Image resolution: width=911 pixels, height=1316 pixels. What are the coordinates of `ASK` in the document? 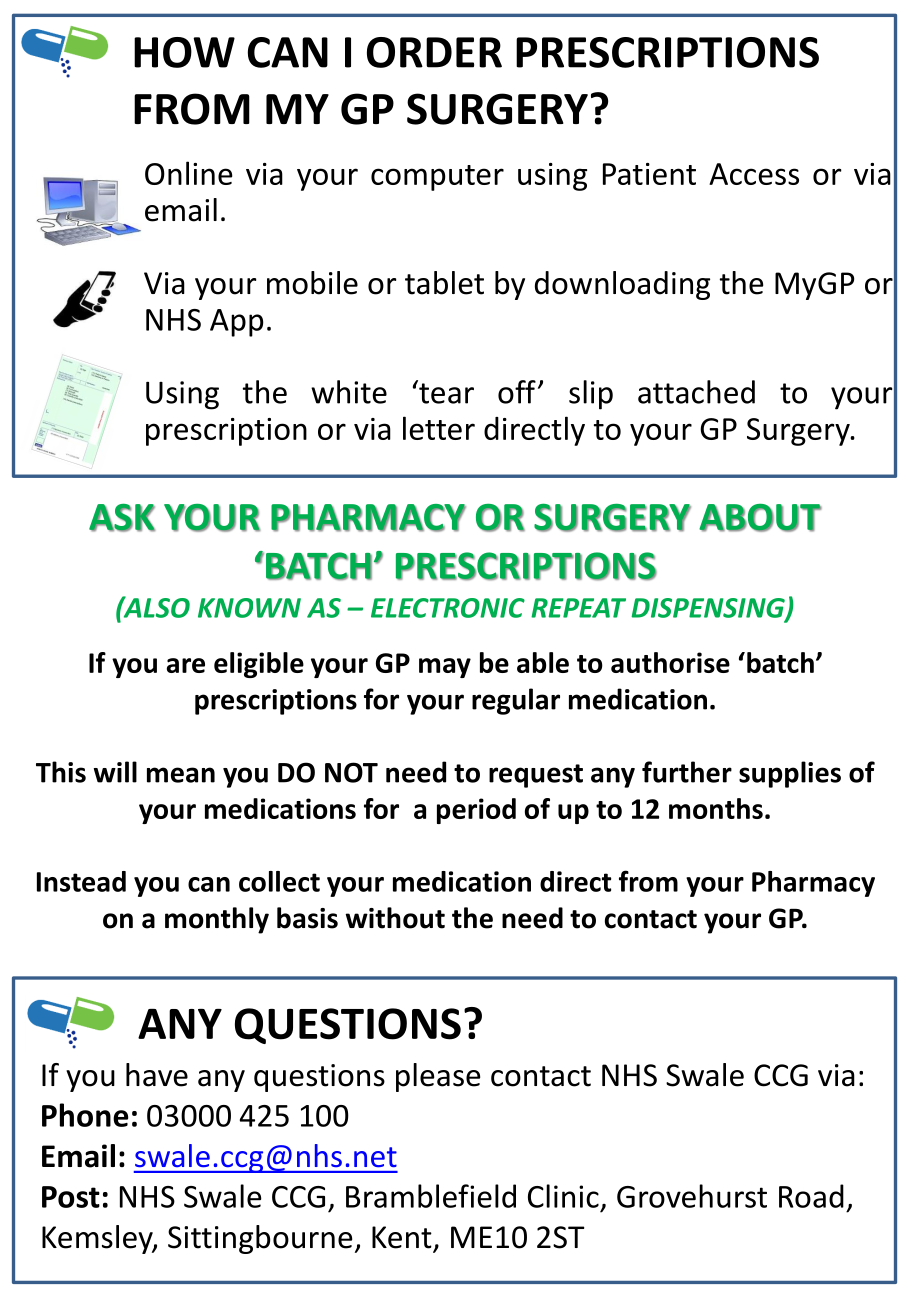 It's located at (122, 517).
